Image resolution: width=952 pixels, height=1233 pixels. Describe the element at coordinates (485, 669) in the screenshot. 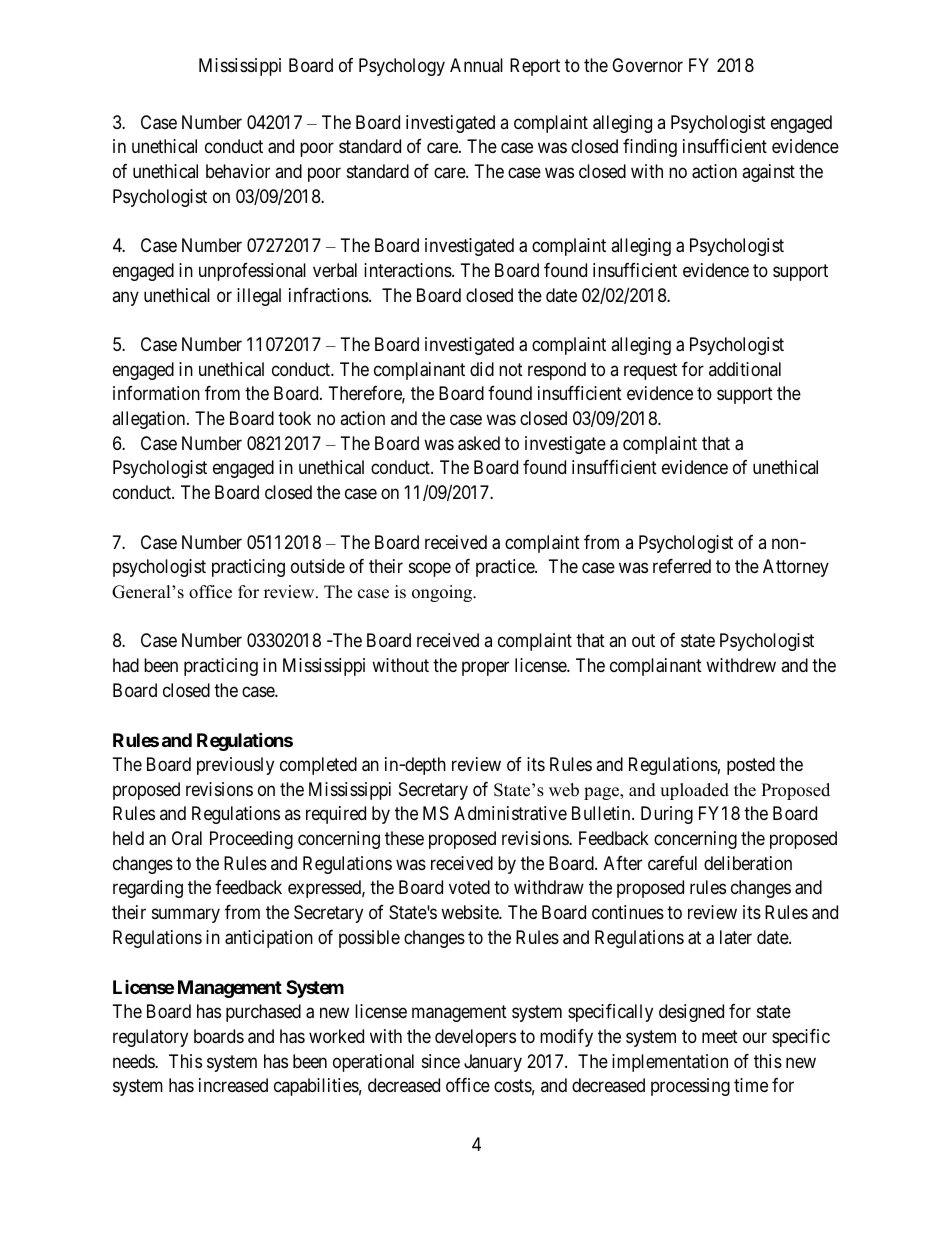

I see `proper` at that location.
